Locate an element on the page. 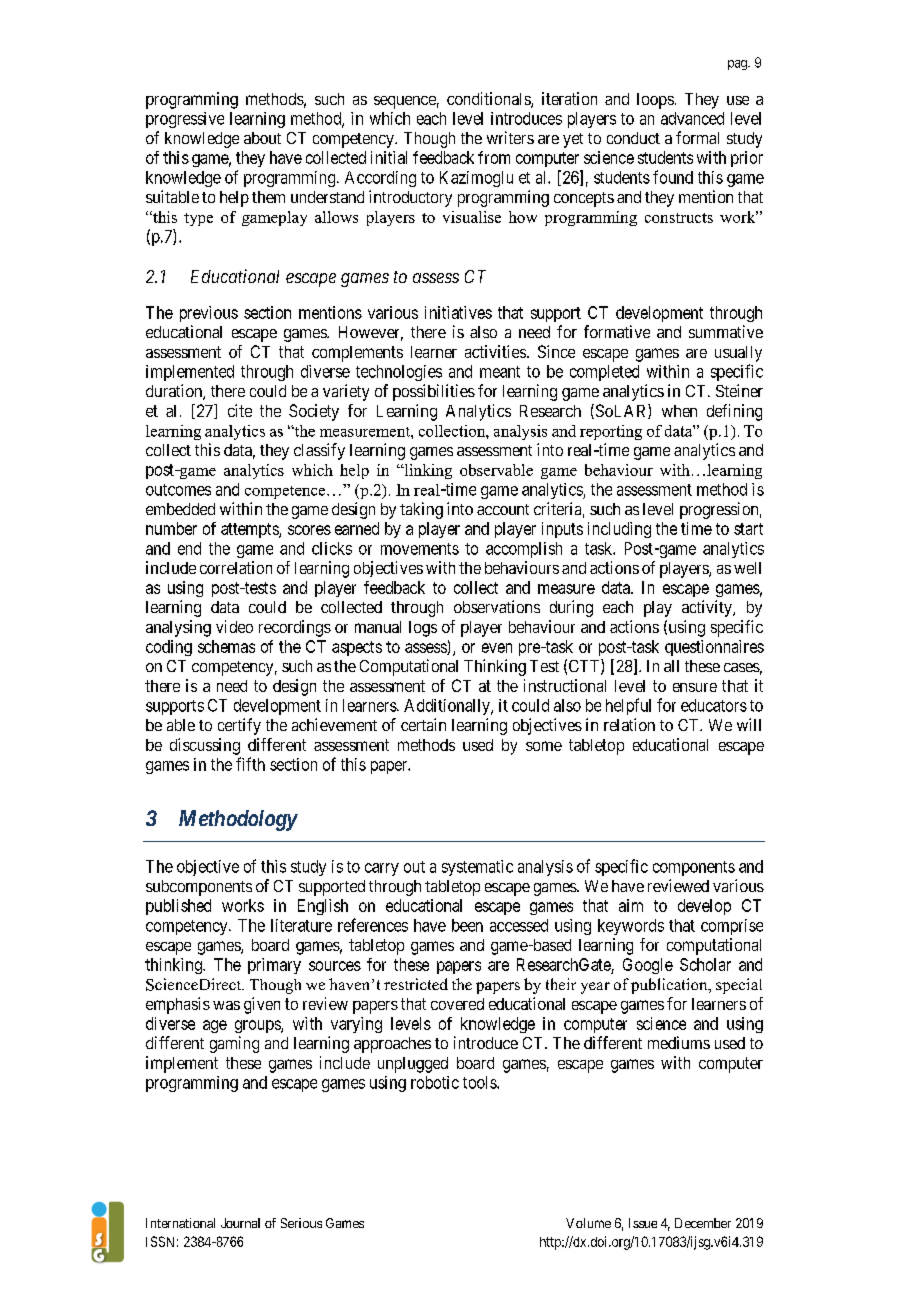 This image has height=1307, width=924. linking is located at coordinates (427, 471).
